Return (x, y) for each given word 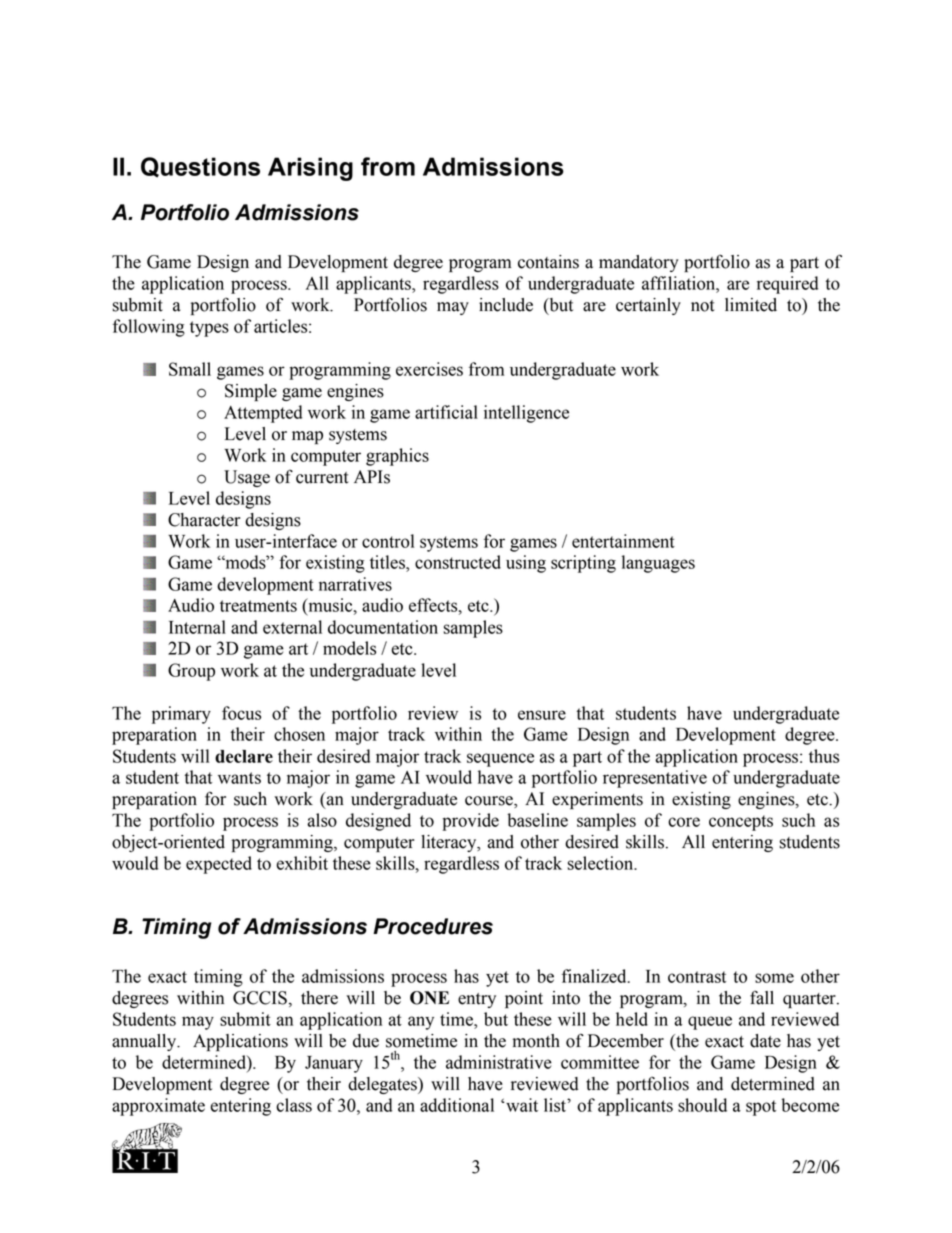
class (294, 1105)
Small (190, 369)
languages (658, 564)
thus (824, 756)
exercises (429, 369)
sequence (500, 760)
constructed (458, 562)
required (787, 285)
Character (204, 520)
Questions (200, 167)
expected (219, 865)
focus (241, 713)
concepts (741, 823)
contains (548, 262)
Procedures (433, 926)
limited (751, 305)
